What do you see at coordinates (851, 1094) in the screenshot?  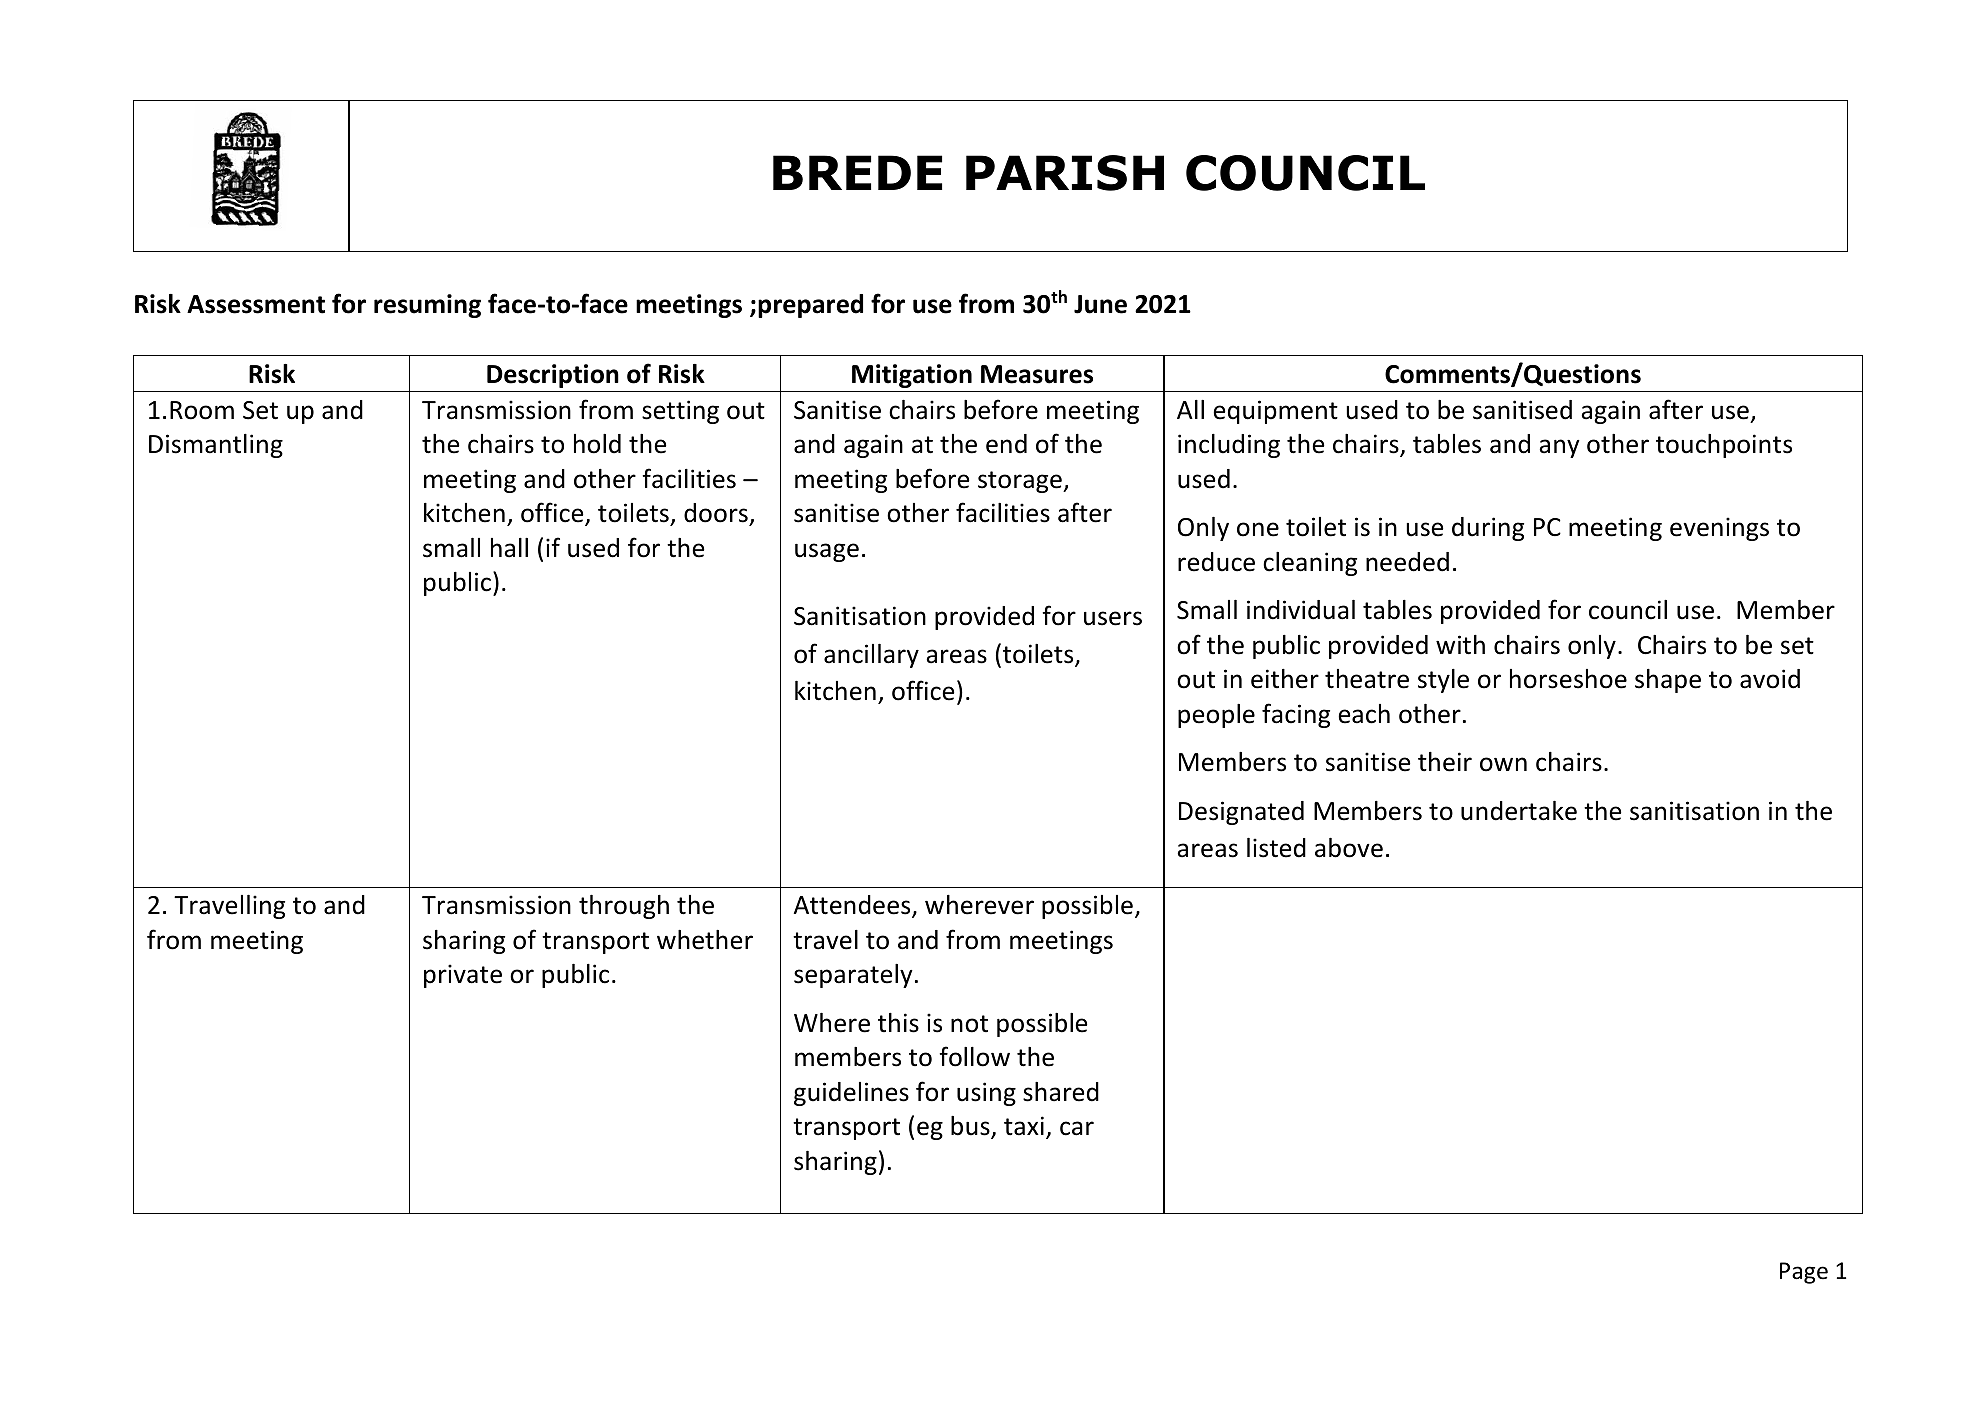 I see `guidelines` at bounding box center [851, 1094].
